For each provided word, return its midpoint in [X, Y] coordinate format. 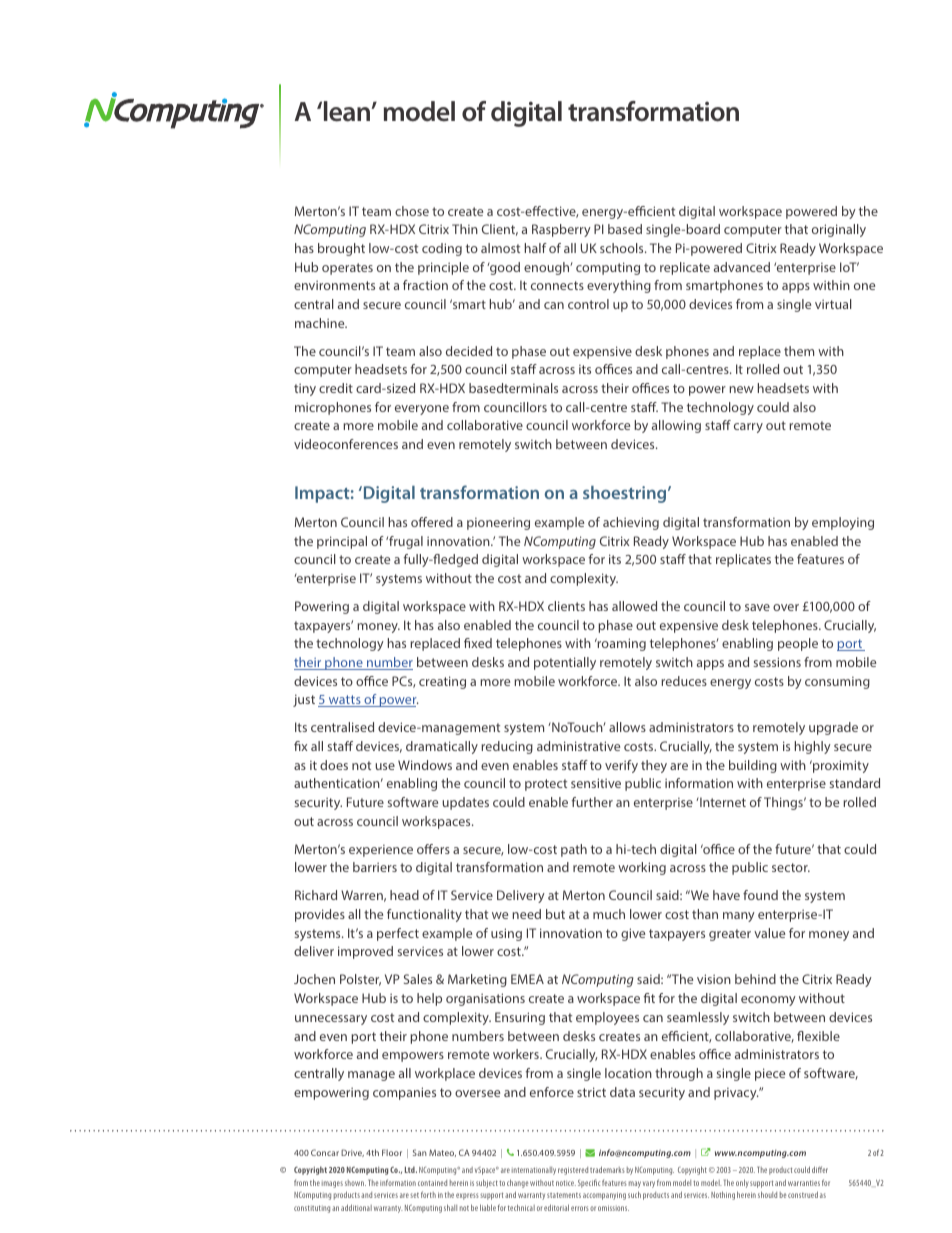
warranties [804, 1183]
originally [839, 230]
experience [381, 850]
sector [791, 867]
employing [843, 523]
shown [355, 1183]
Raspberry [561, 230]
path [574, 850]
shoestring [626, 494]
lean [348, 111]
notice [566, 1183]
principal [342, 542]
